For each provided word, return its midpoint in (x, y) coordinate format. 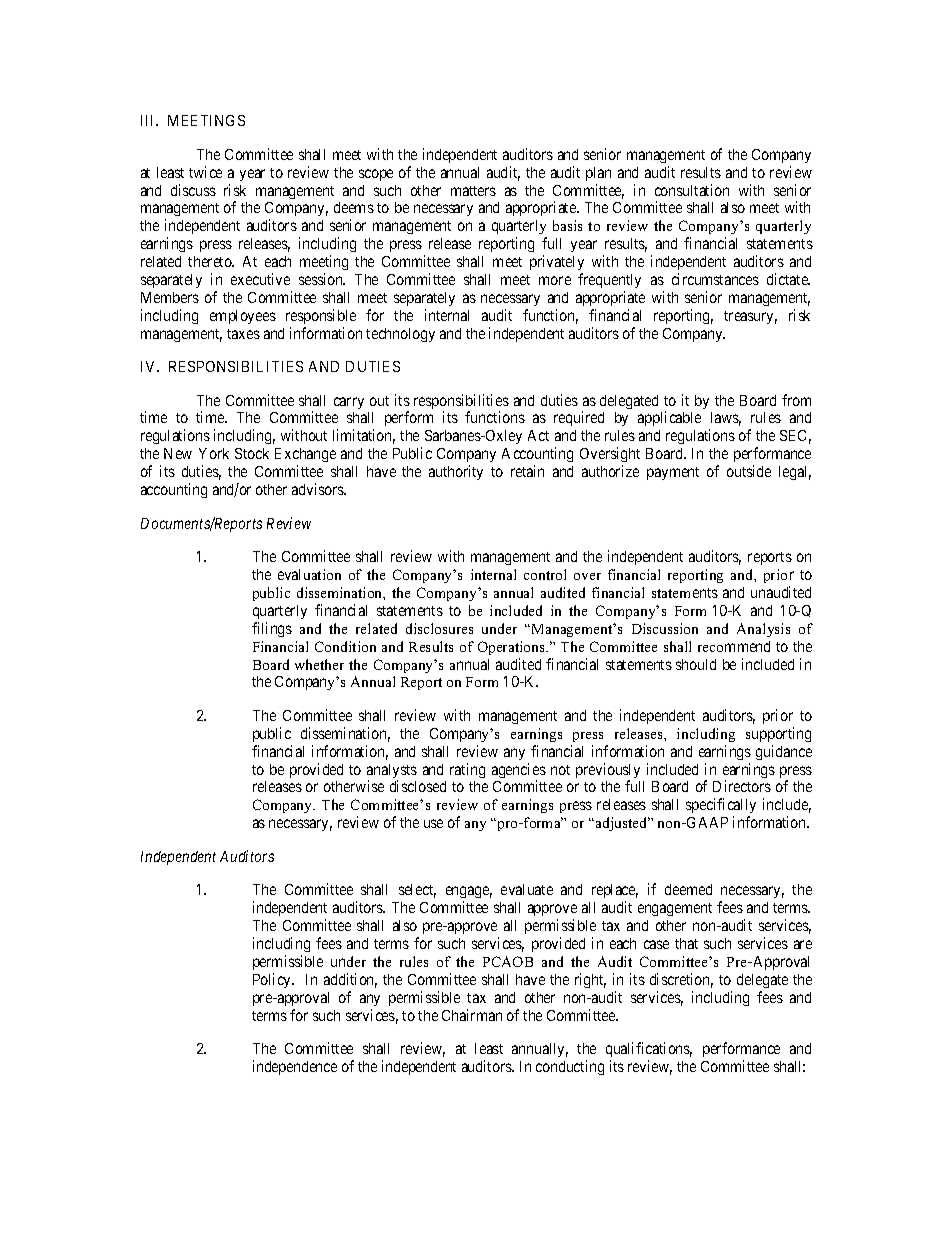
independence (295, 1067)
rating (467, 770)
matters (473, 191)
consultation (692, 190)
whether (319, 664)
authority (456, 472)
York (214, 453)
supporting (778, 734)
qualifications (649, 1049)
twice (205, 172)
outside (749, 471)
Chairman (472, 1015)
